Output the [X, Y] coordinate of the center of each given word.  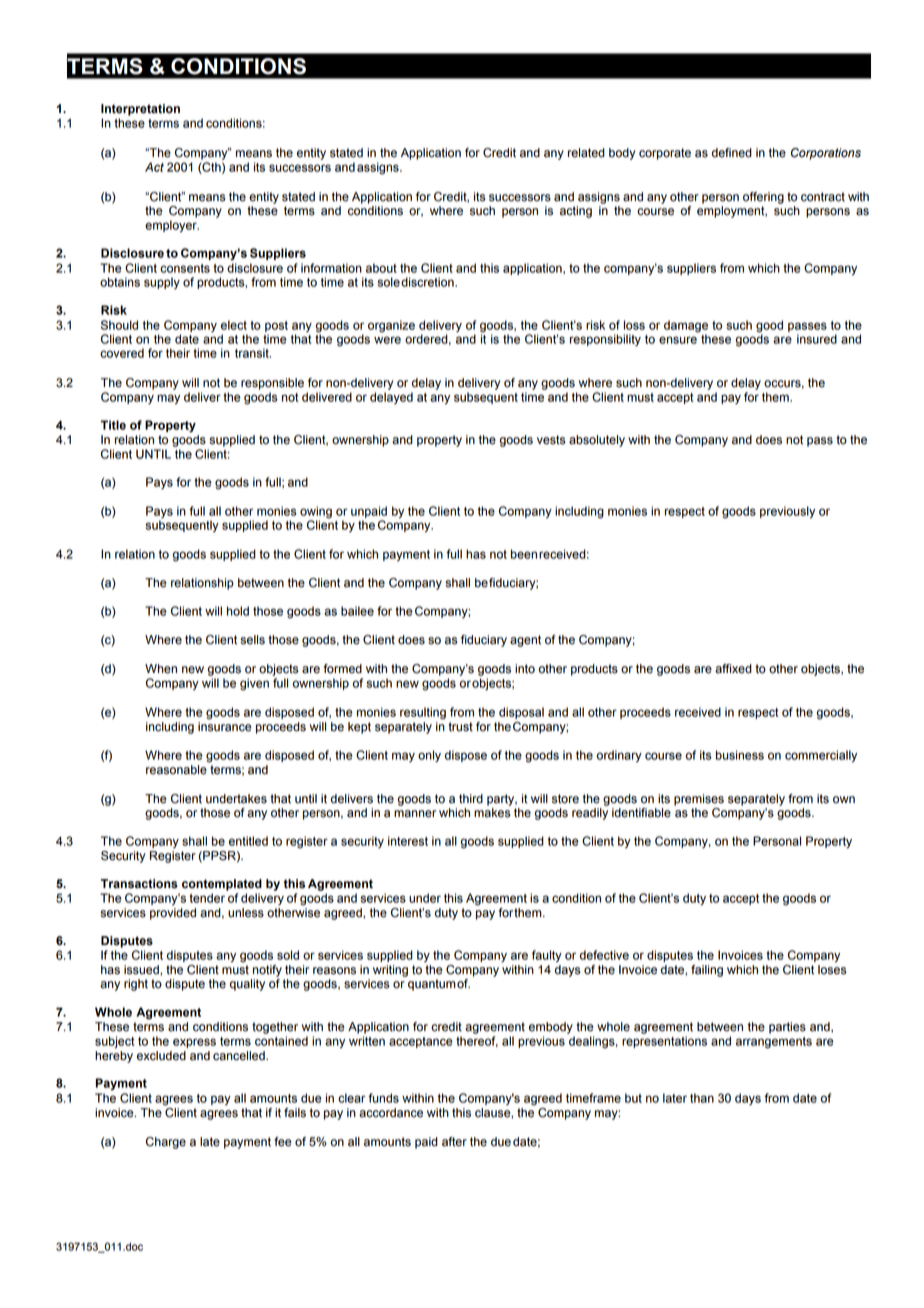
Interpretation [140, 110]
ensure [678, 340]
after [454, 1142]
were [387, 340]
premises [699, 800]
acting [576, 212]
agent [525, 641]
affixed [733, 669]
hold [238, 611]
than [702, 1098]
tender [207, 898]
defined [732, 153]
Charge [166, 1143]
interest [408, 841]
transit [253, 353]
